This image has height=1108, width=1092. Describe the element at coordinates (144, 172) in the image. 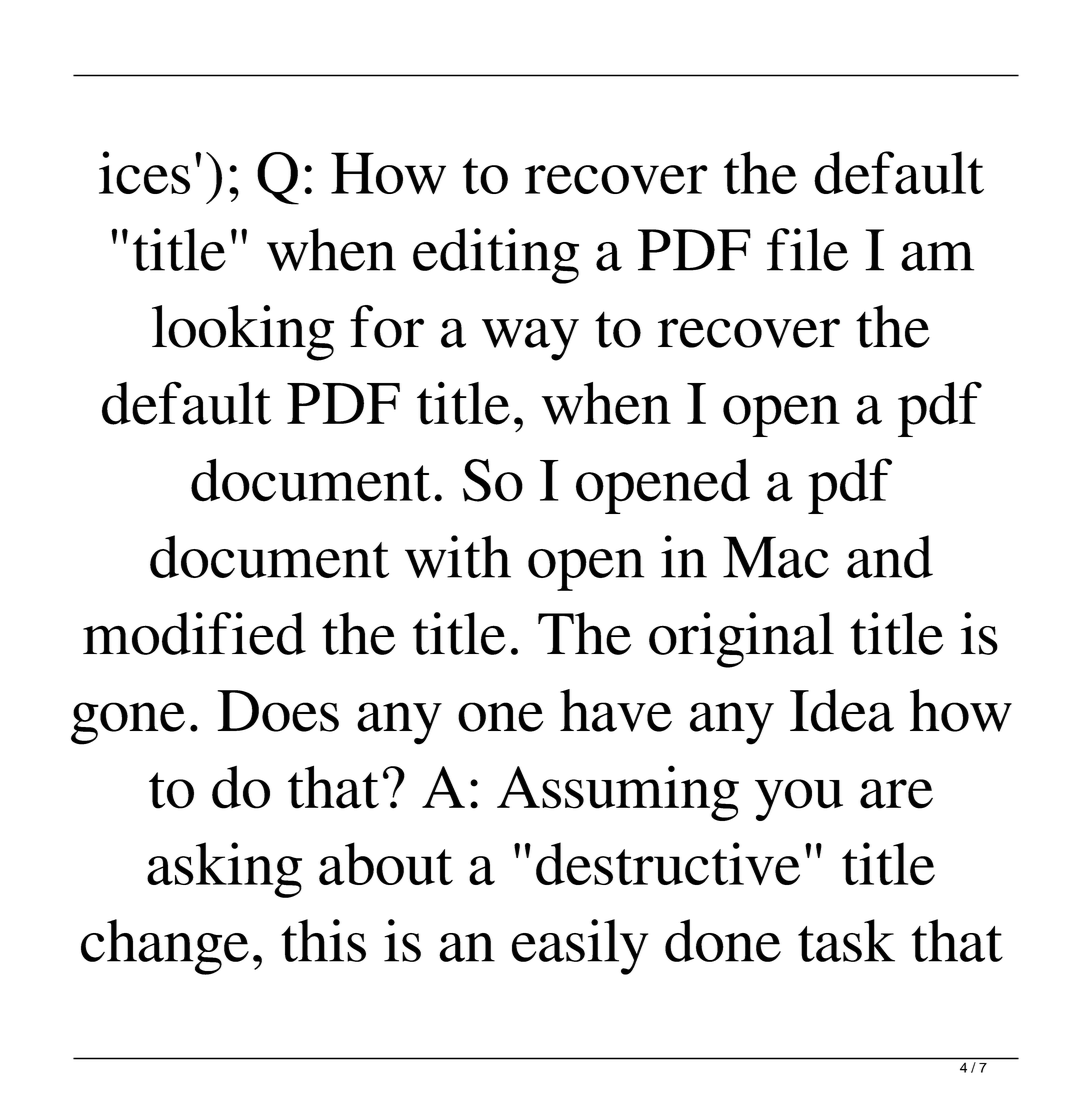

I see `ices` at that location.
